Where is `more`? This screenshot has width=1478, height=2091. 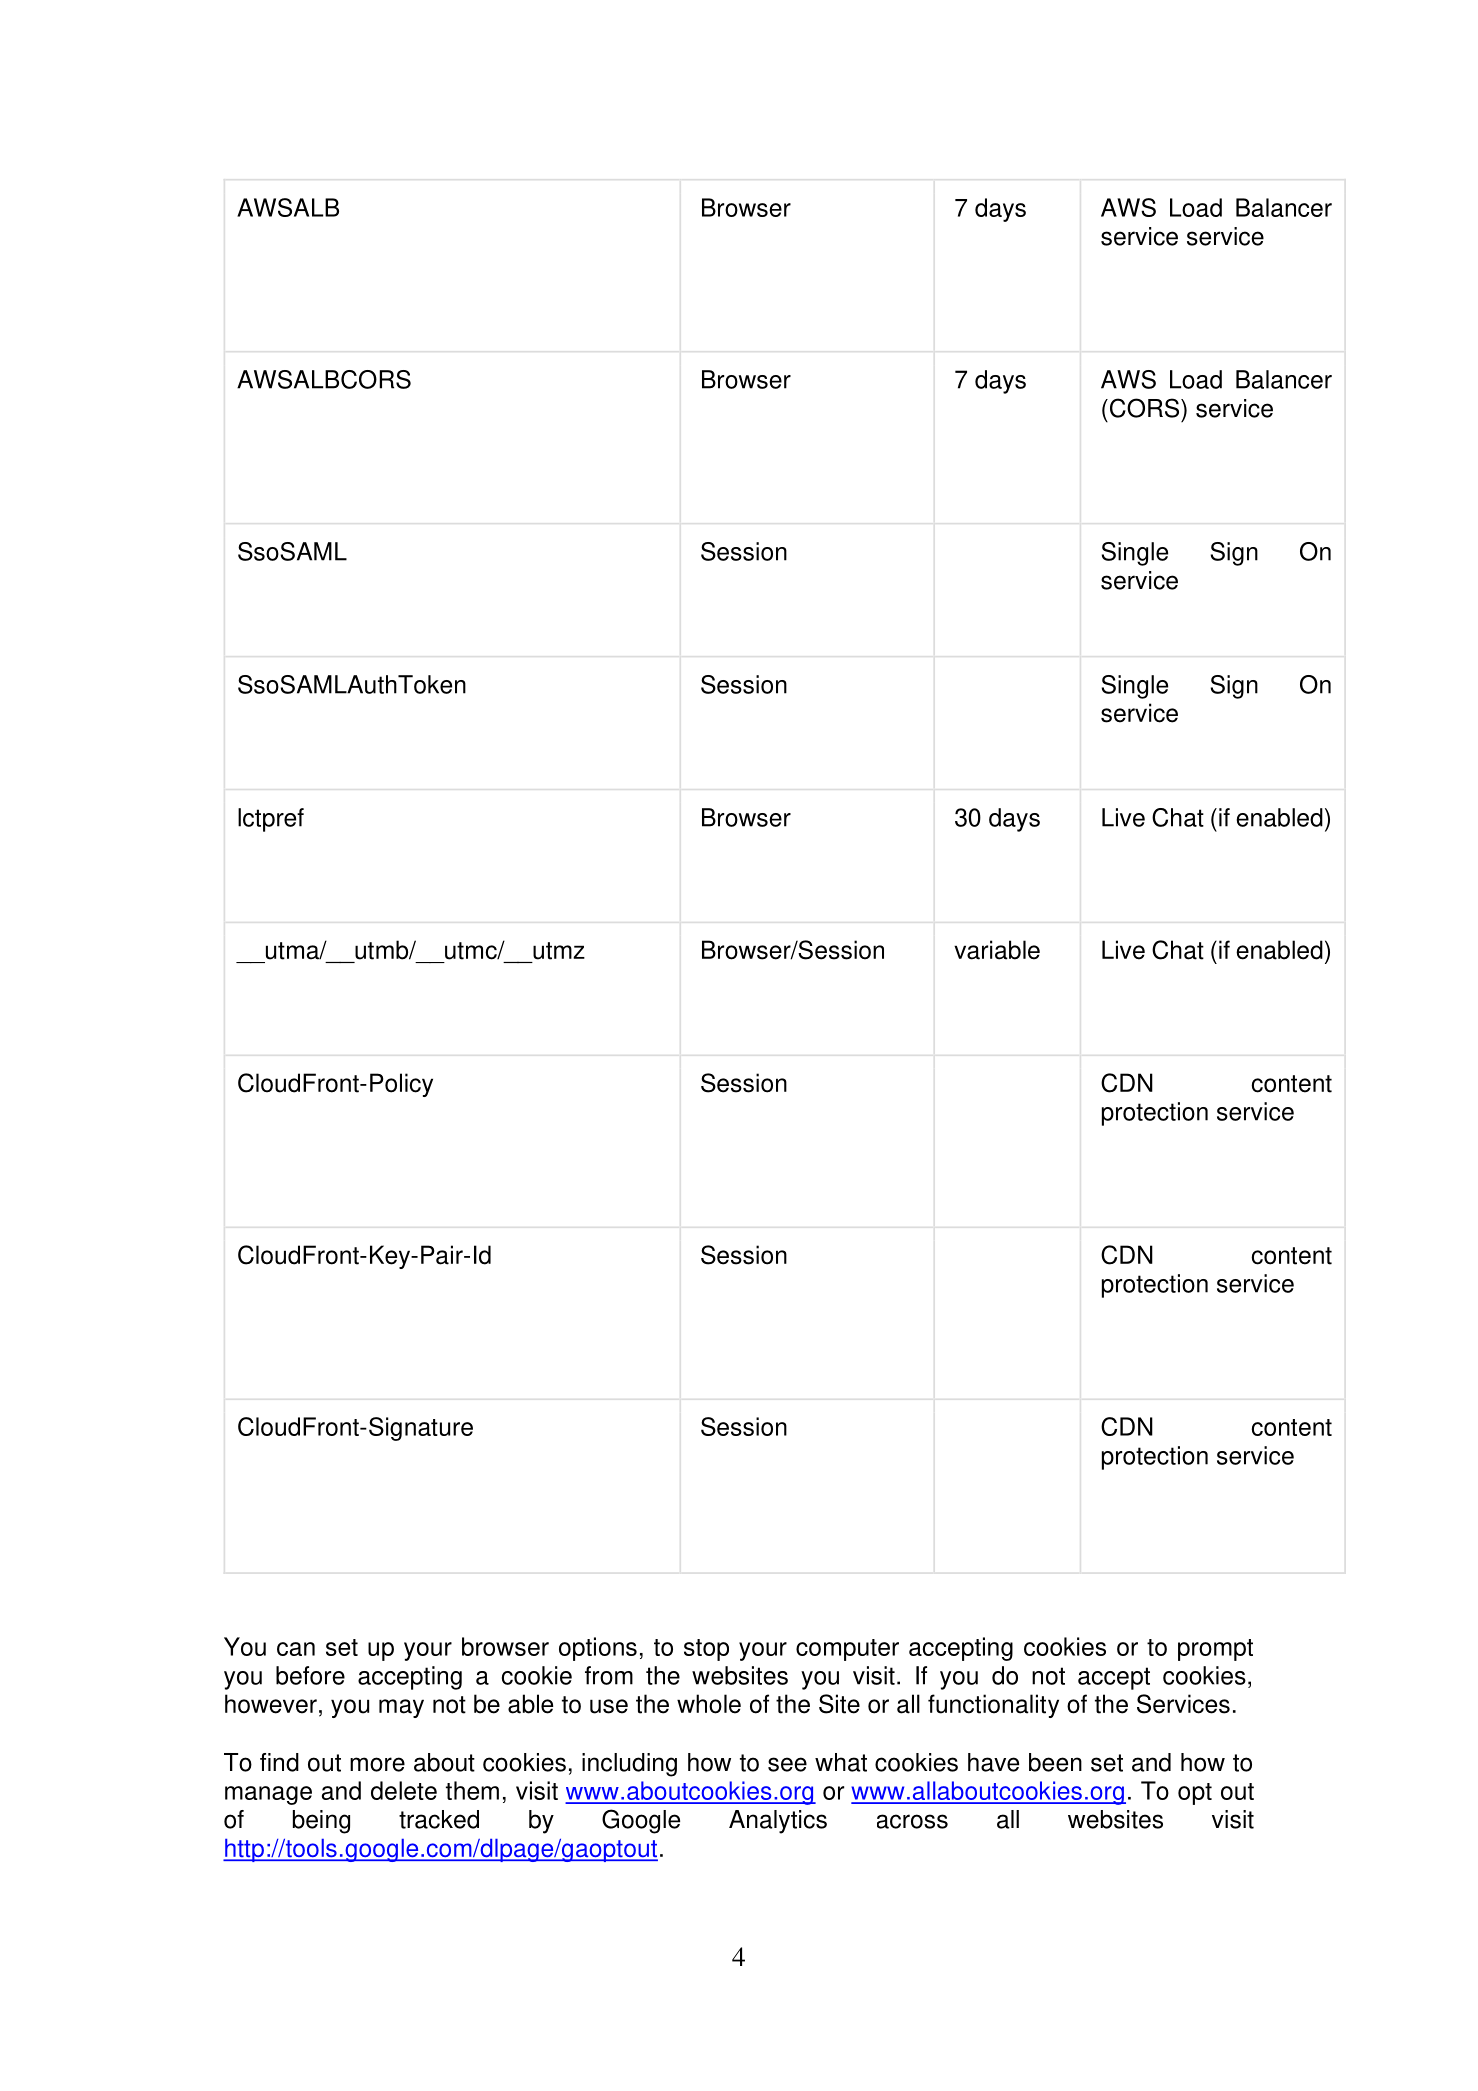 more is located at coordinates (377, 1764).
